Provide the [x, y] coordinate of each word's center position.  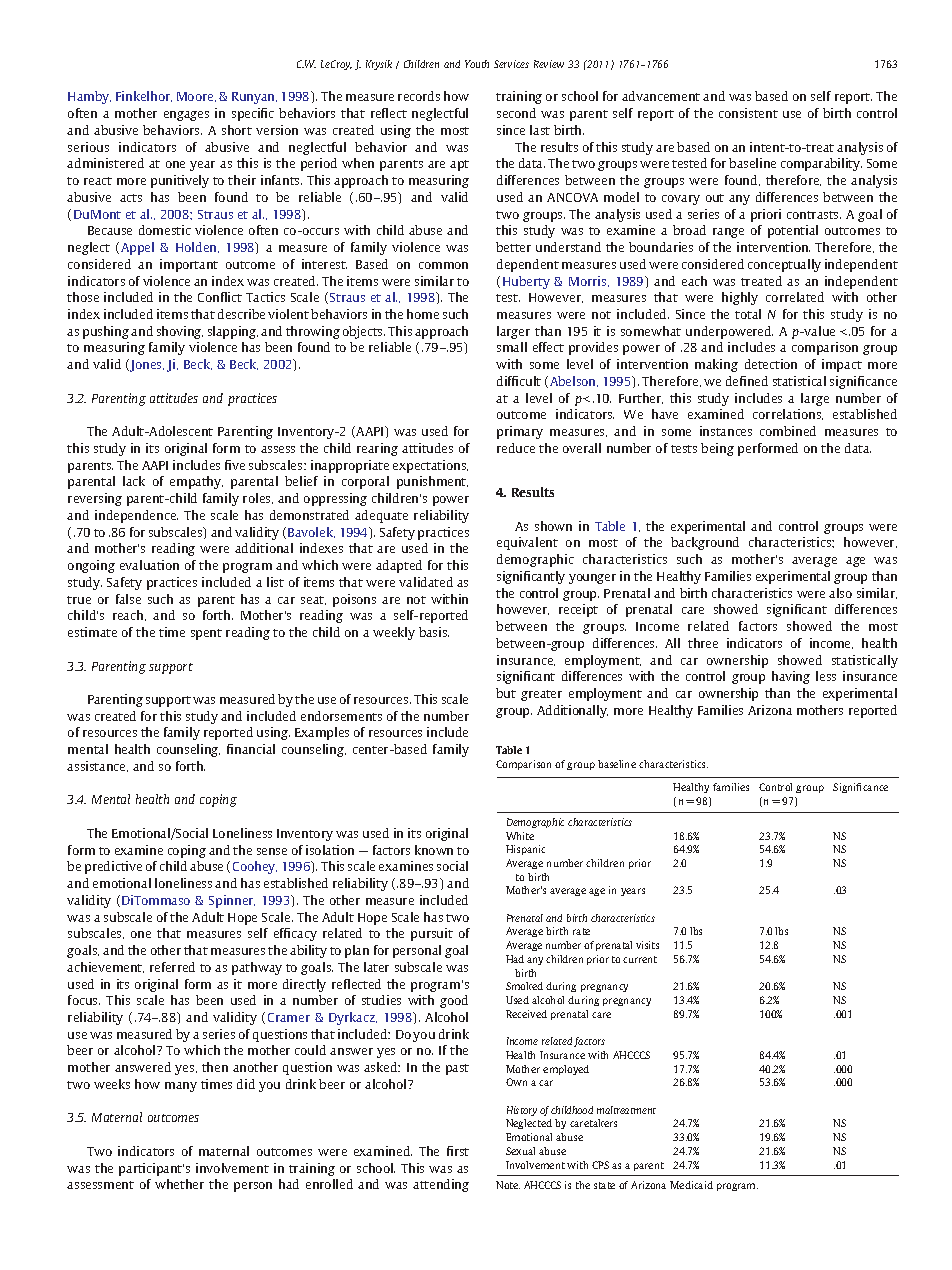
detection [771, 364]
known [434, 850]
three [703, 643]
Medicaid [691, 1185]
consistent [748, 113]
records [419, 96]
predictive [113, 867]
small [512, 347]
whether [179, 1184]
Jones [146, 365]
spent [206, 634]
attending [441, 1185]
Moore [196, 97]
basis [434, 632]
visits [647, 945]
